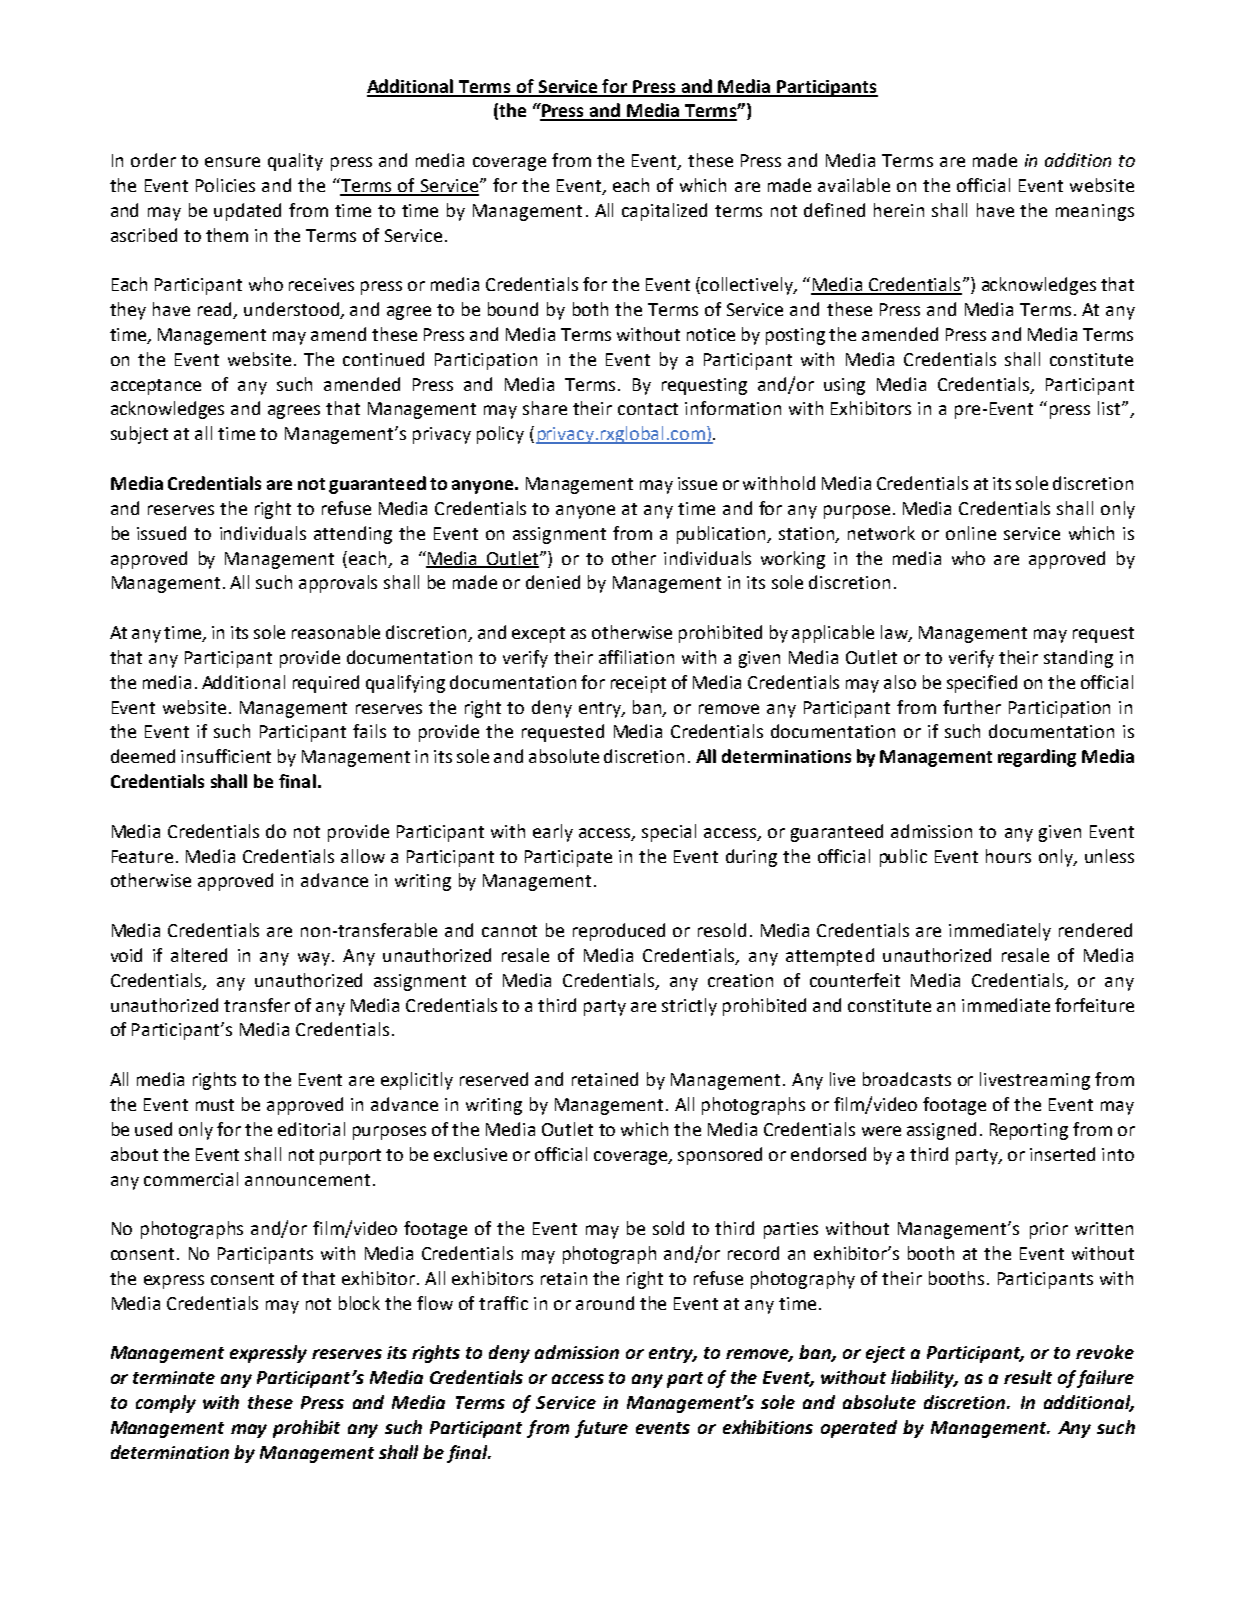  Describe the element at coordinates (1037, 758) in the document. I see `regarding` at that location.
